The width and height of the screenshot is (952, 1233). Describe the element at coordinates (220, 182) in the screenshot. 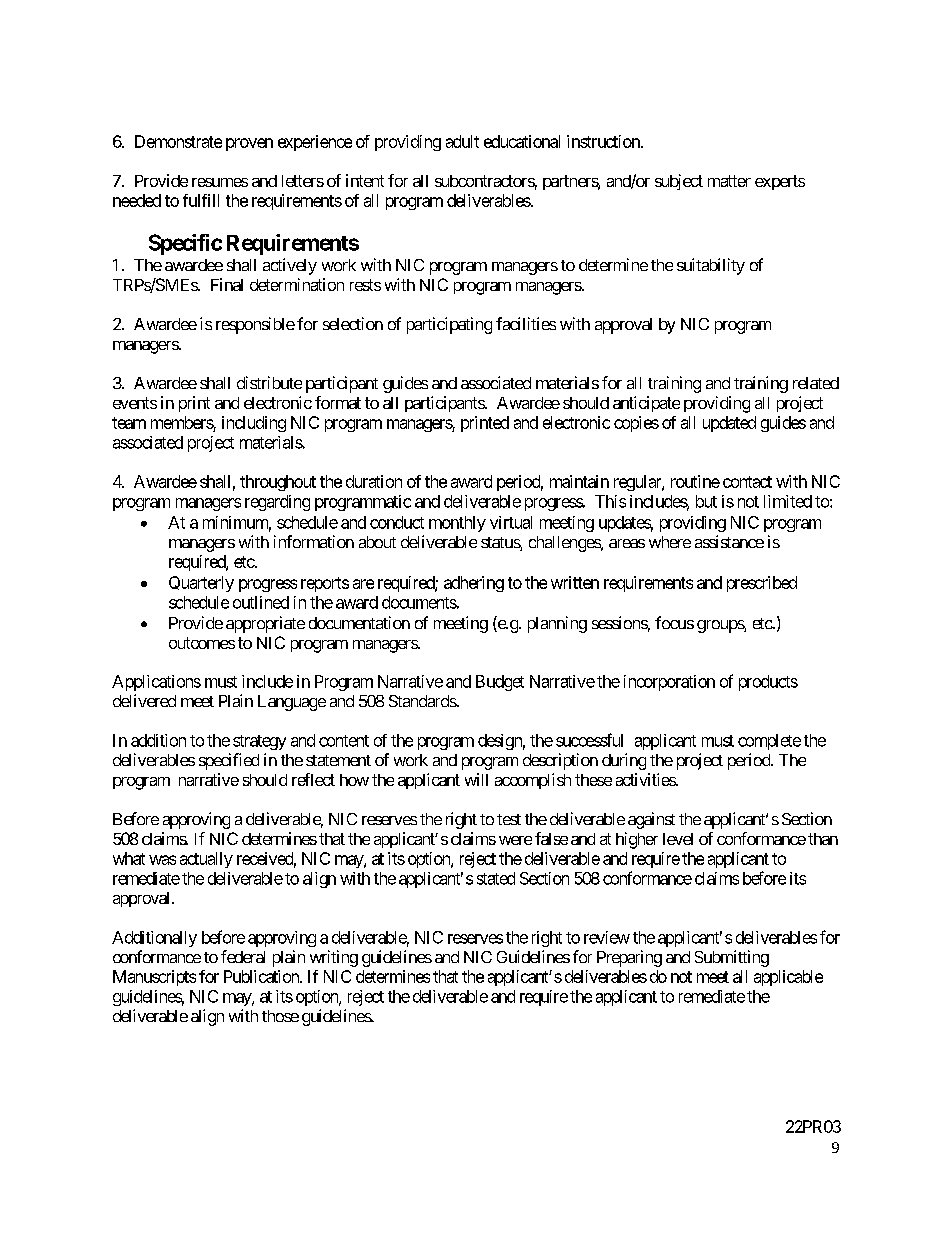

I see `resumes` at that location.
